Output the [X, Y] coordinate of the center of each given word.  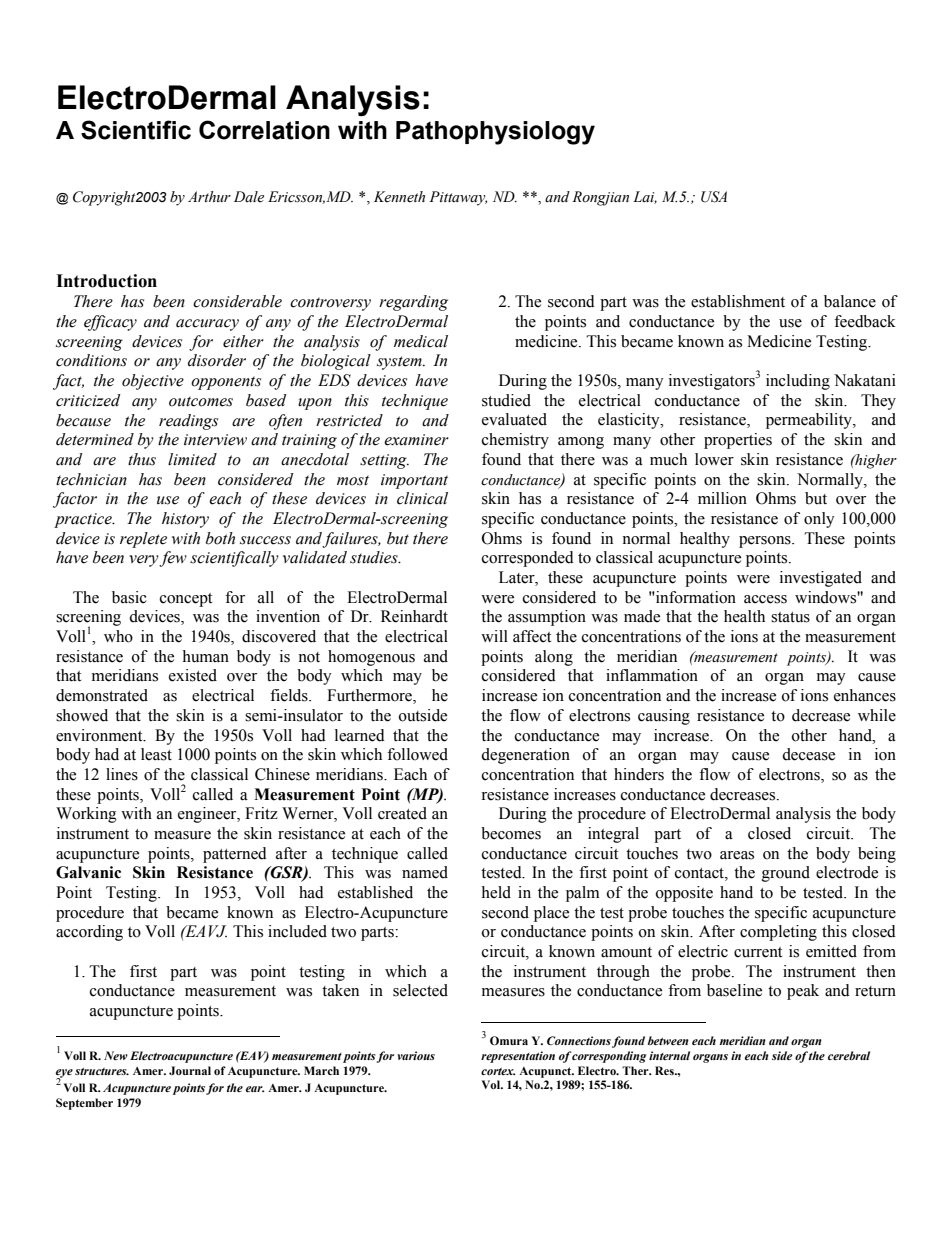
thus [142, 459]
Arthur [209, 196]
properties [738, 441]
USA [714, 197]
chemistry [515, 441]
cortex [498, 1071]
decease [808, 754]
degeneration [525, 756]
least [156, 754]
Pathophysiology [495, 133]
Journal [190, 1070]
